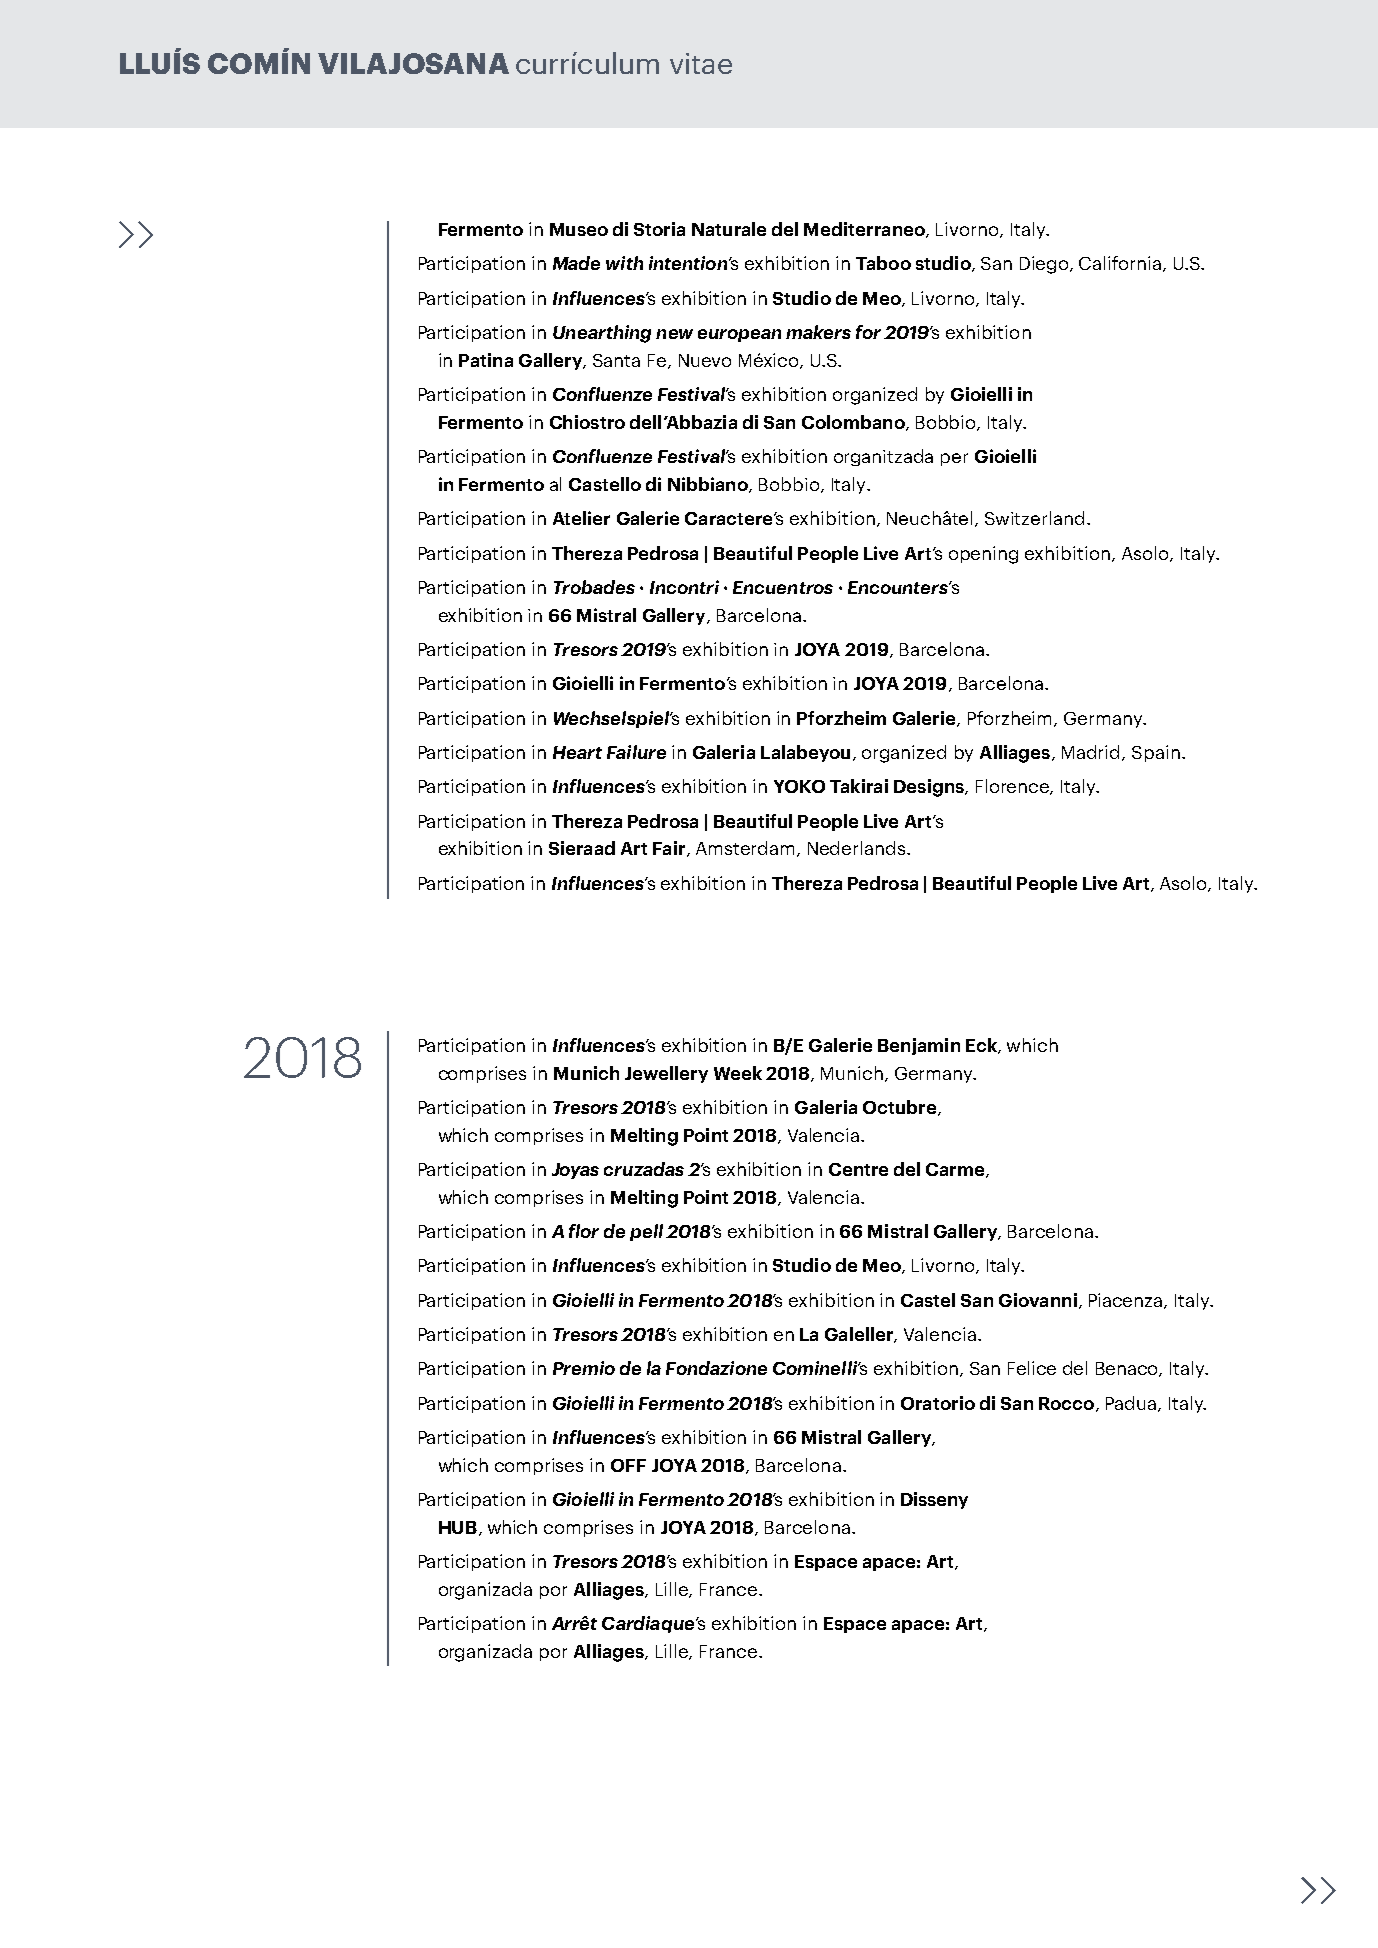  Describe the element at coordinates (983, 555) in the document. I see `opening` at that location.
